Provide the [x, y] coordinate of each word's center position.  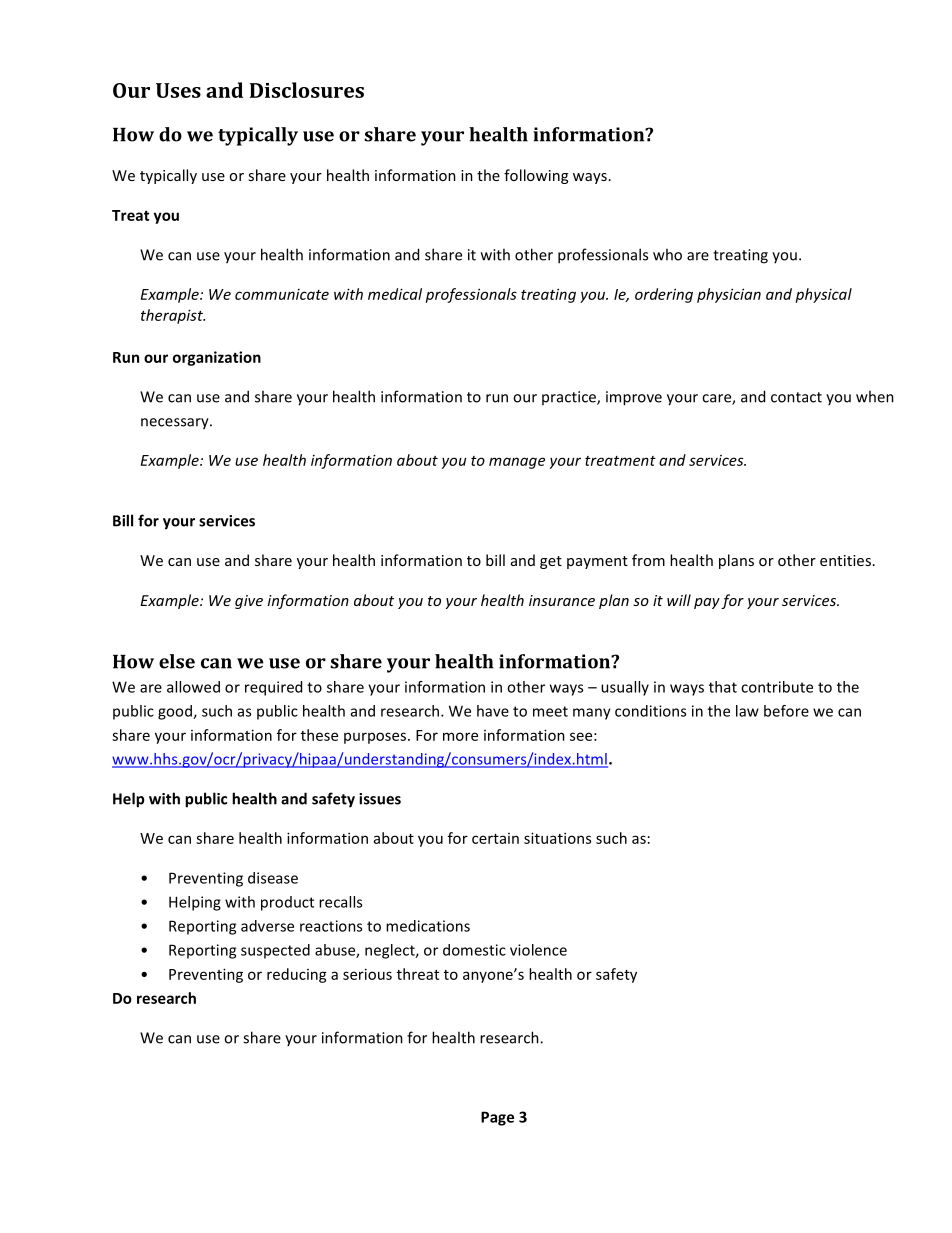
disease [273, 878]
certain [495, 838]
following [536, 176]
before [786, 711]
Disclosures [307, 90]
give [249, 602]
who [667, 254]
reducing [297, 975]
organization [217, 358]
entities [845, 560]
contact [796, 397]
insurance [562, 600]
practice [570, 398]
